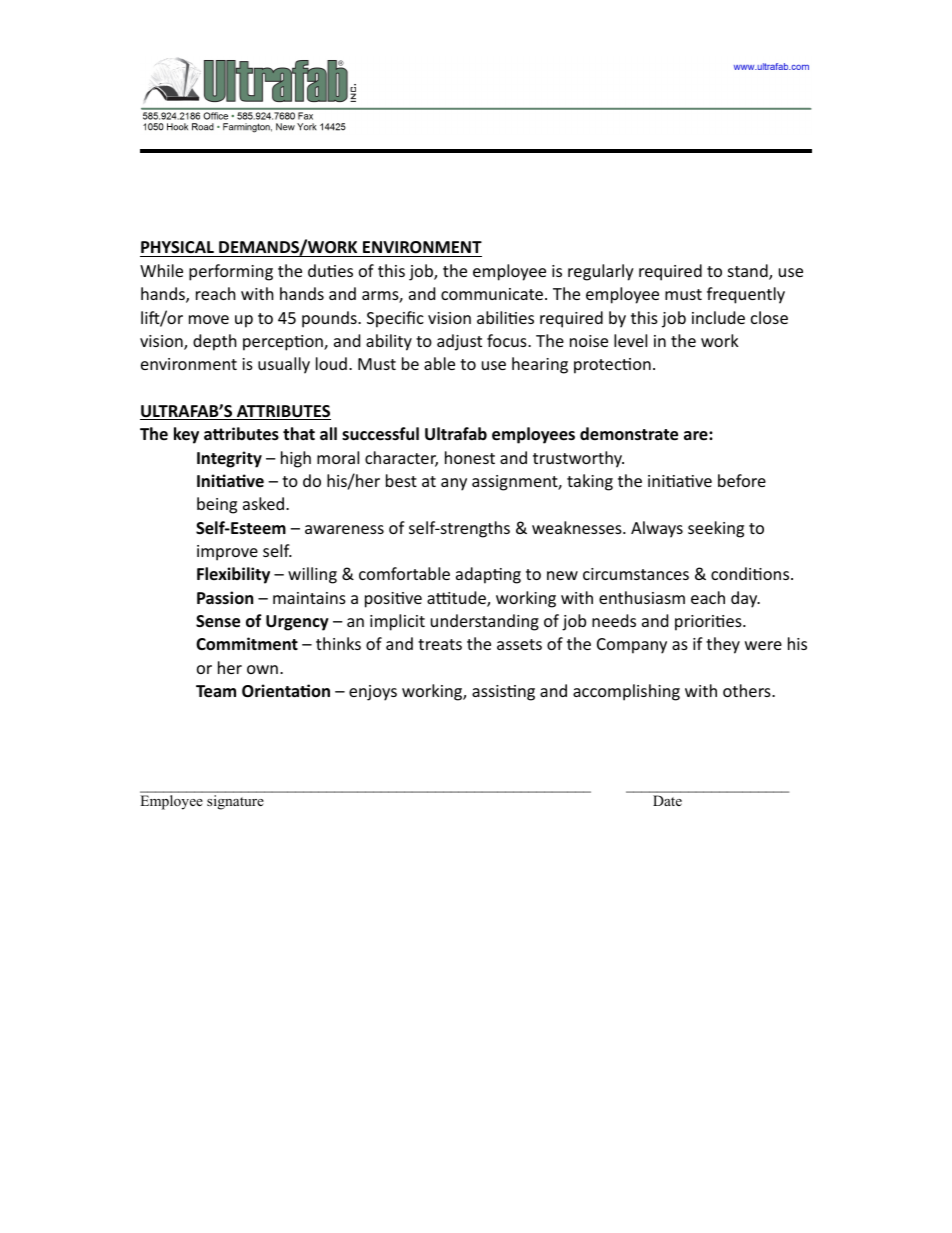  What do you see at coordinates (283, 412) in the screenshot?
I see `ATTRIBUTES` at bounding box center [283, 412].
